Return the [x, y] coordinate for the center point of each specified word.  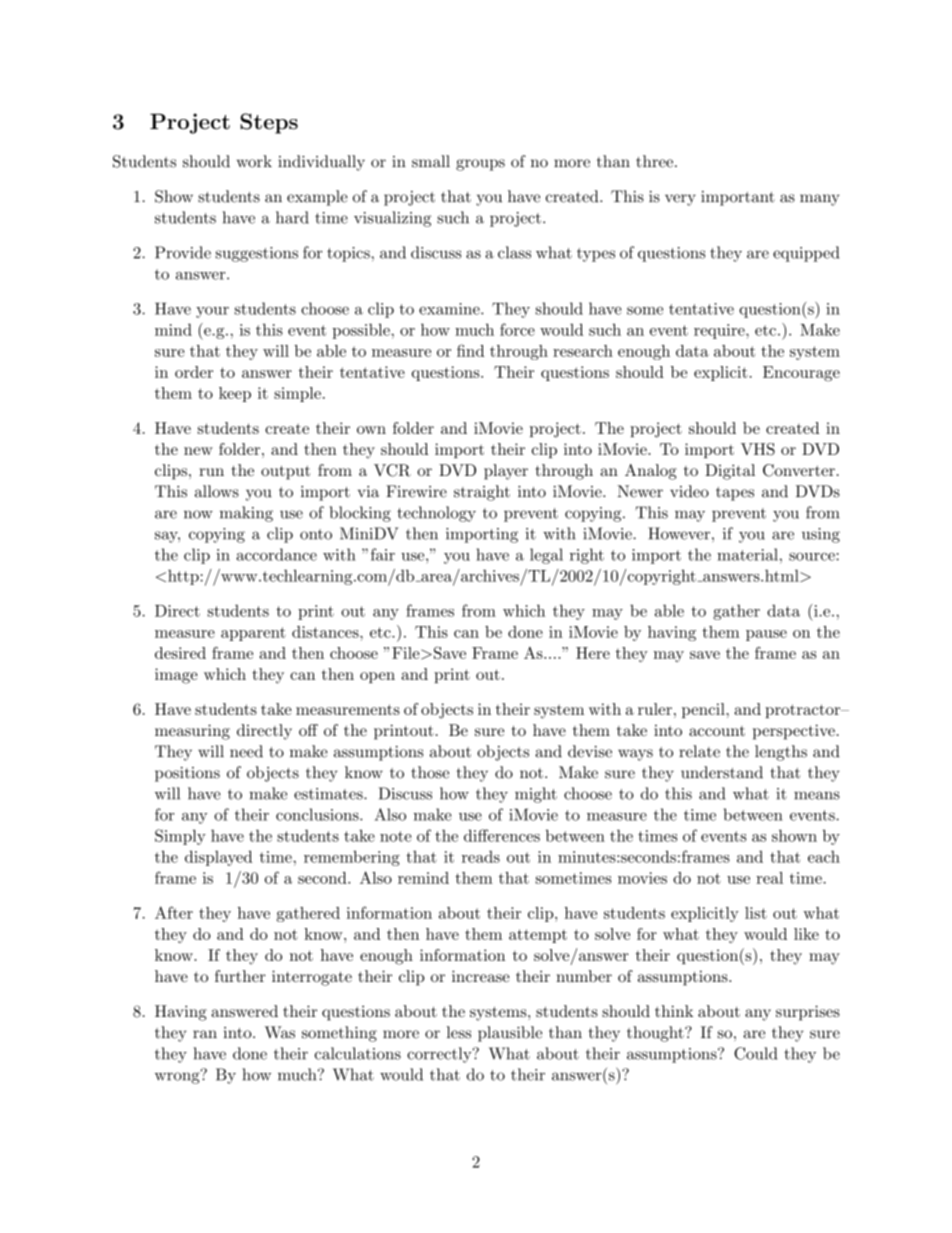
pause [766, 635]
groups [480, 165]
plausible [510, 1034]
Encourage [801, 374]
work [254, 161]
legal [546, 556]
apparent [253, 634]
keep [235, 394]
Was [280, 1032]
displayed [218, 858]
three [656, 161]
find [470, 350]
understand [722, 772]
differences [502, 835]
